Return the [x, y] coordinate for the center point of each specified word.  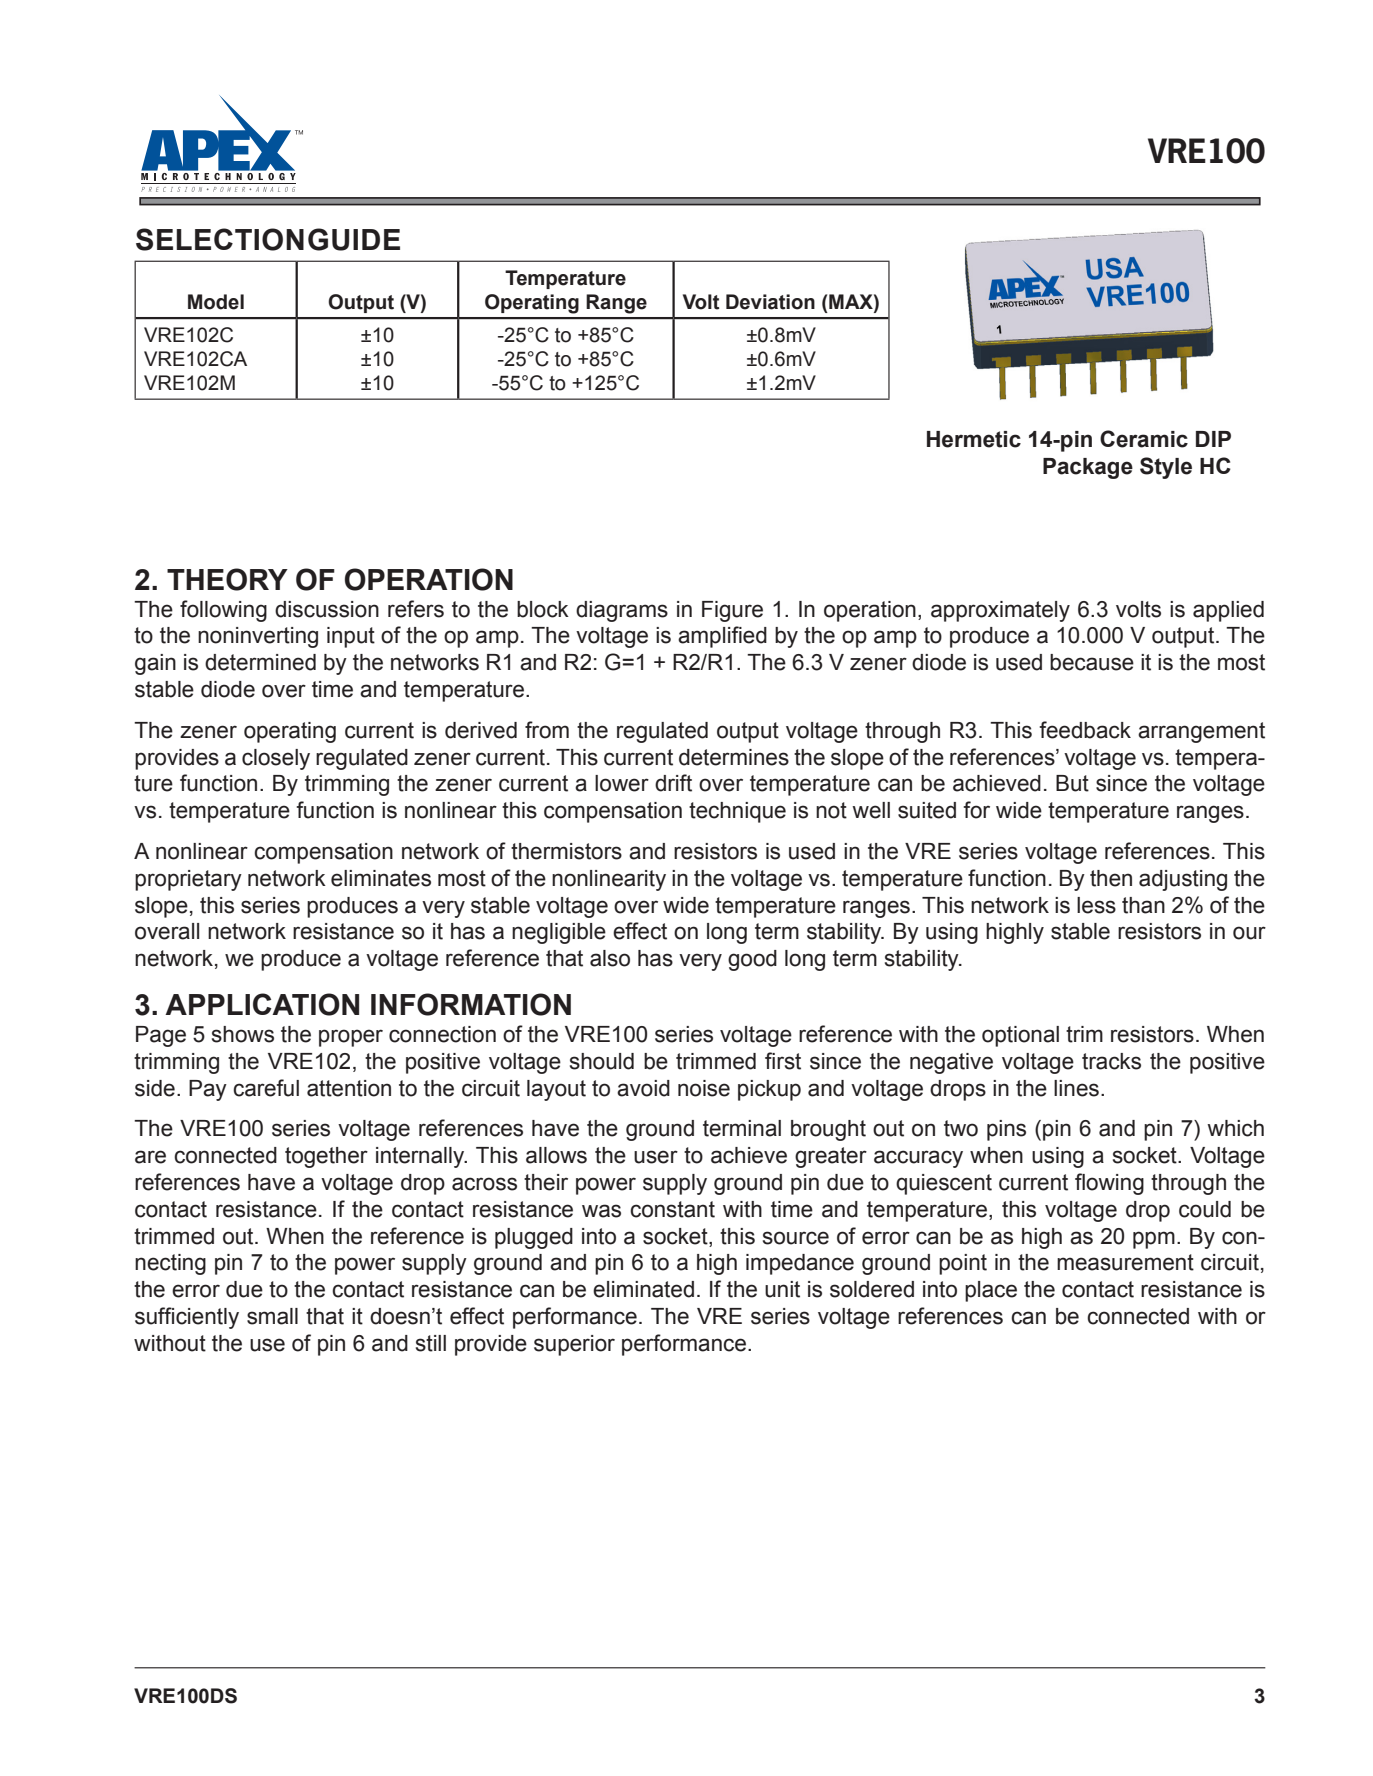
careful [266, 1088]
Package [1088, 468]
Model [216, 302]
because [1092, 662]
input [351, 637]
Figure [732, 611]
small [272, 1316]
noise [704, 1088]
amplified [722, 637]
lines [1076, 1088]
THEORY [227, 579]
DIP [1213, 439]
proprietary [188, 880]
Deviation [770, 302]
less [1096, 905]
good [752, 960]
